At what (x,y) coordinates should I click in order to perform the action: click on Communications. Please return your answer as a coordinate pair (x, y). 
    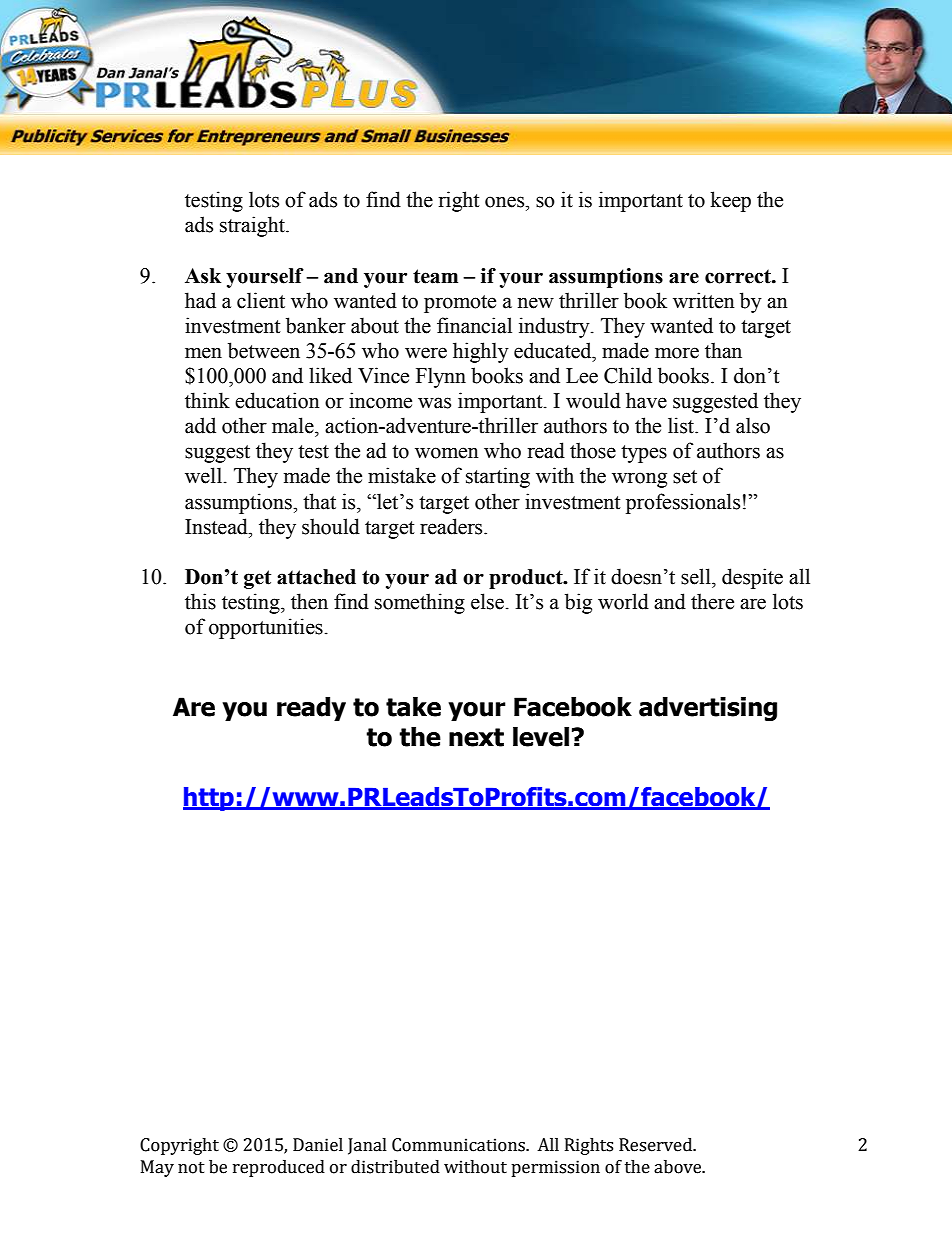
    Looking at the image, I should click on (459, 1145).
